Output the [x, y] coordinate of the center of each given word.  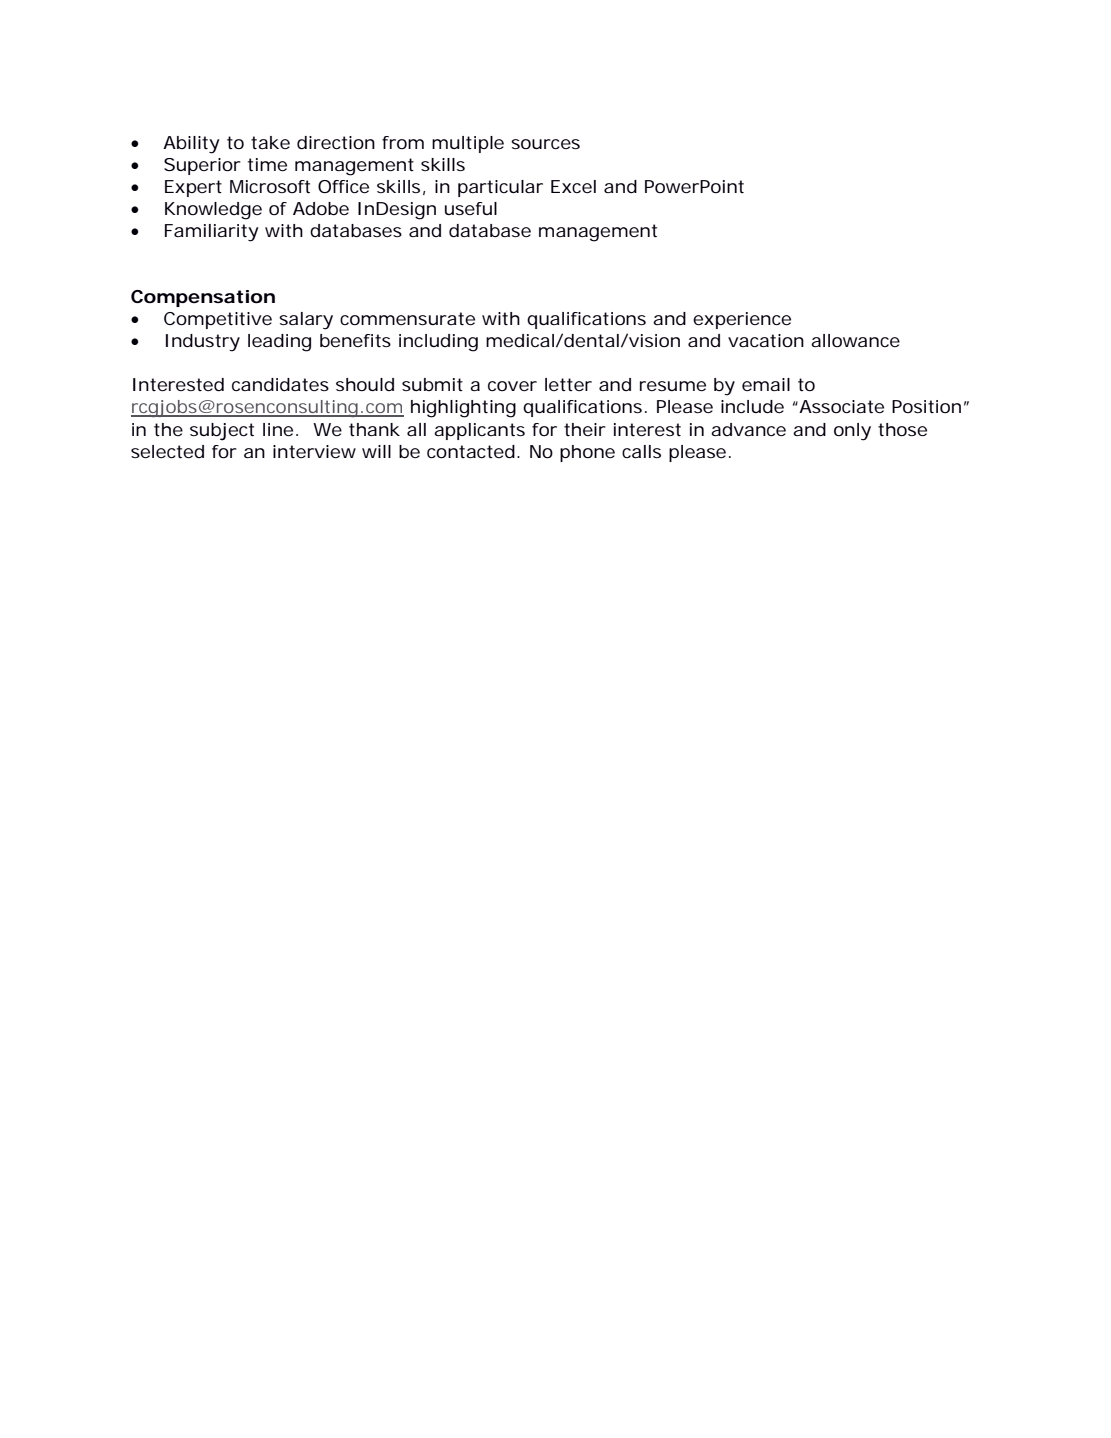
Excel [573, 186]
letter [568, 384]
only [852, 432]
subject [222, 432]
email [766, 384]
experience [742, 320]
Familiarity [212, 233]
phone [587, 453]
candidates [280, 384]
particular [500, 188]
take [270, 142]
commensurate [407, 318]
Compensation [203, 298]
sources [545, 144]
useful [471, 208]
